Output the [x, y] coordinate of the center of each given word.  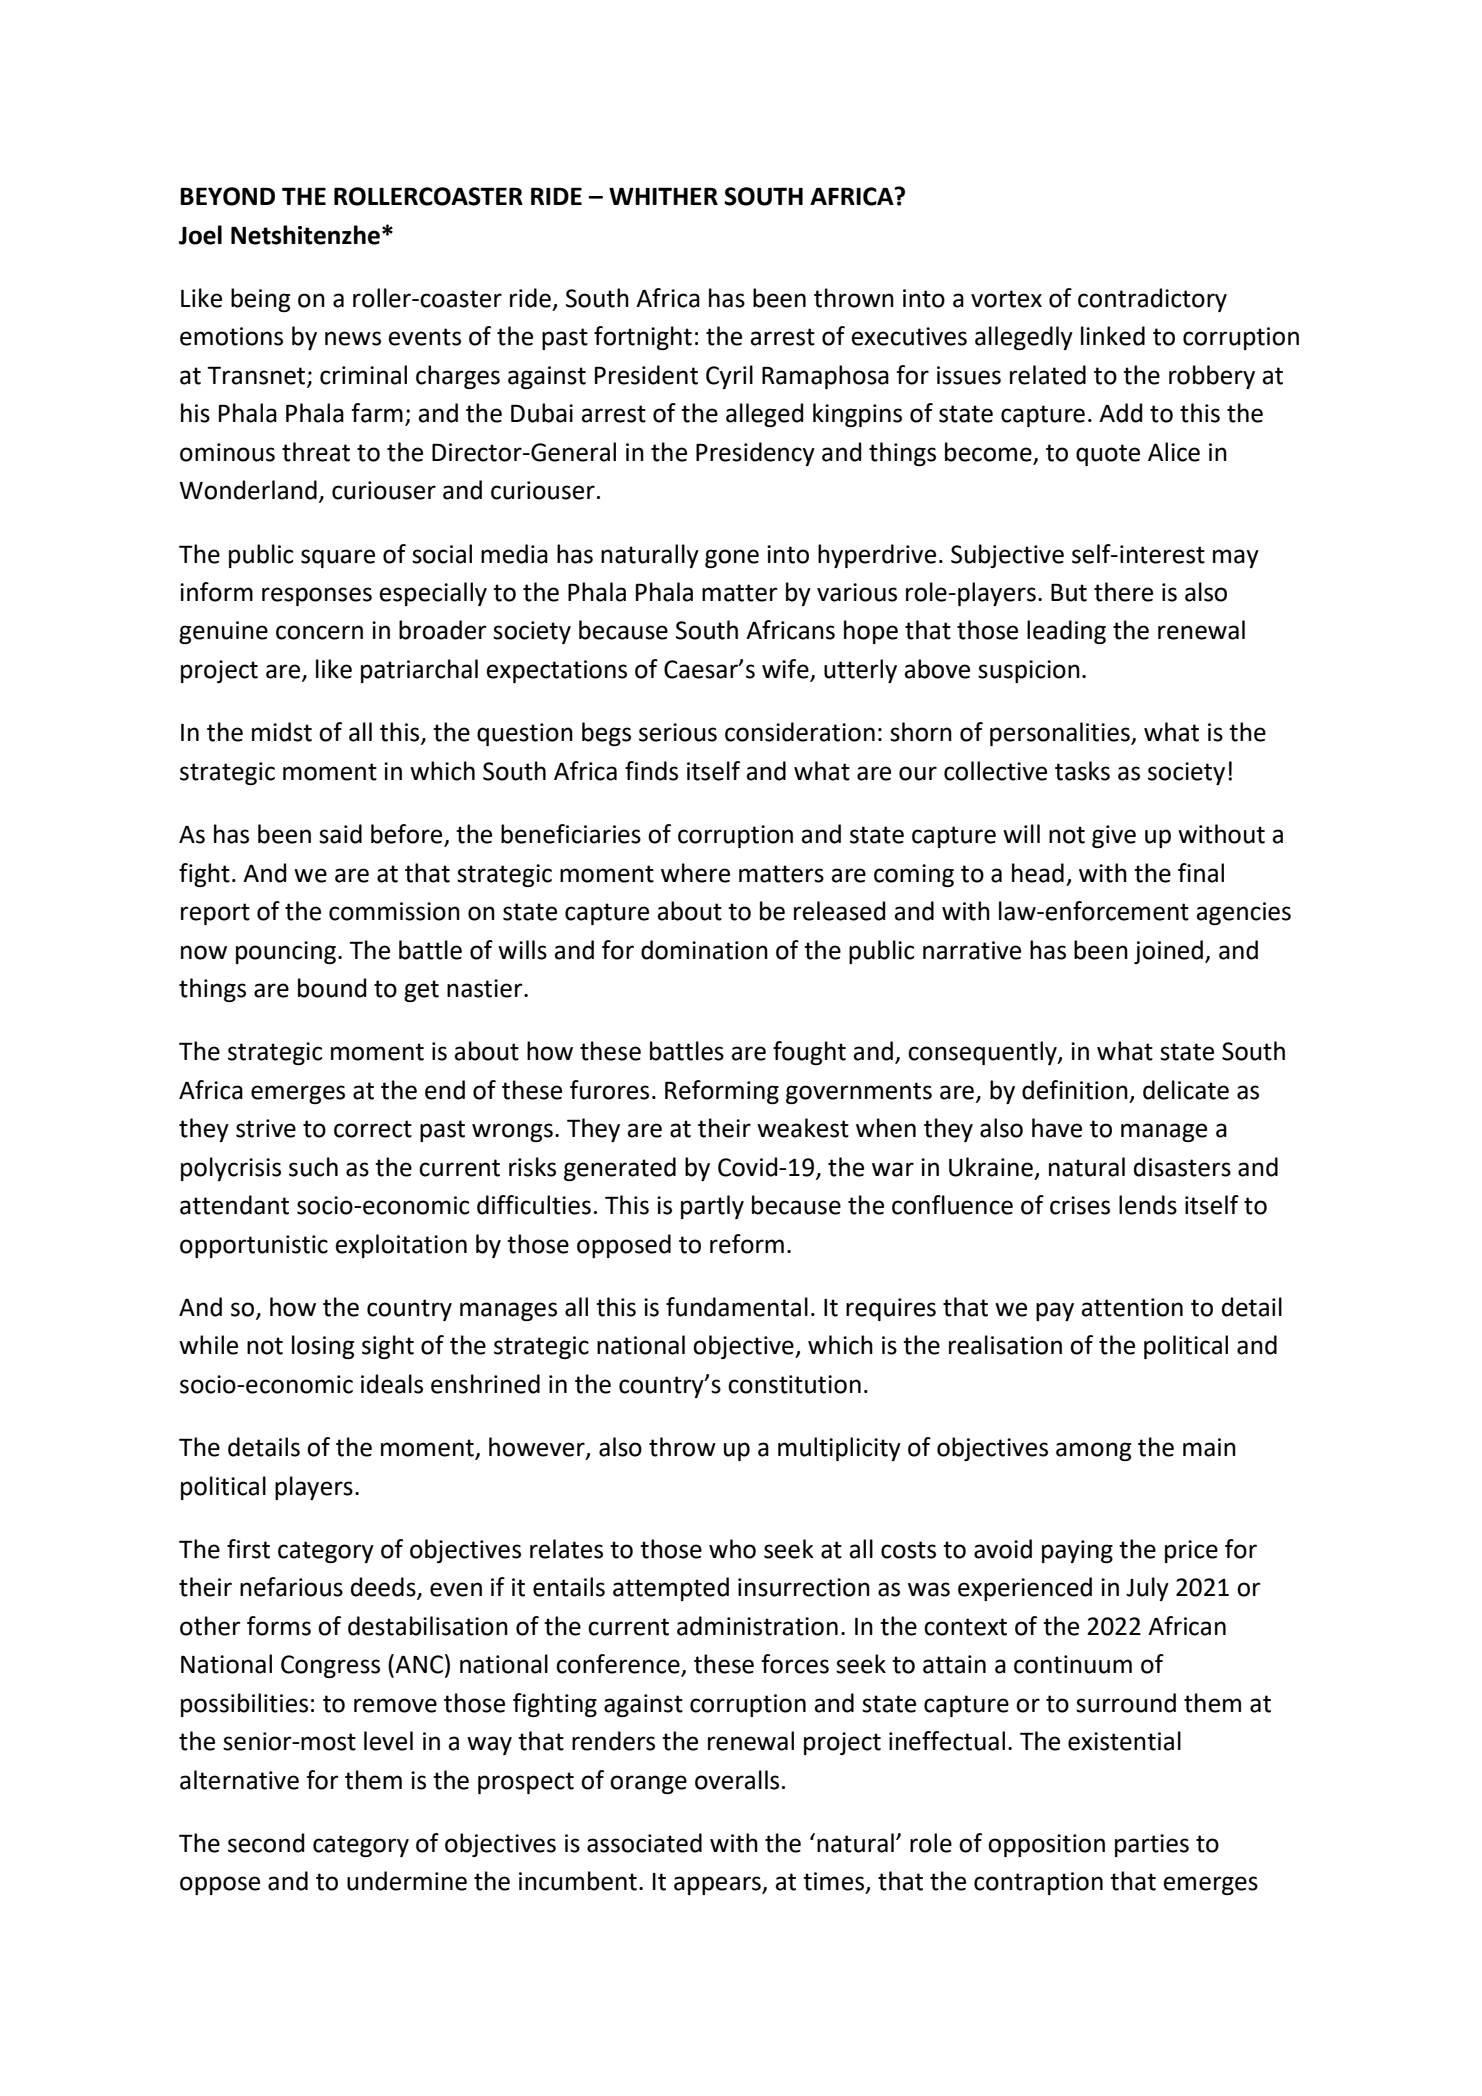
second [266, 1843]
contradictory [1152, 300]
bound [332, 988]
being [260, 300]
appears [718, 1885]
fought [809, 1053]
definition [1075, 1090]
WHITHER [663, 196]
